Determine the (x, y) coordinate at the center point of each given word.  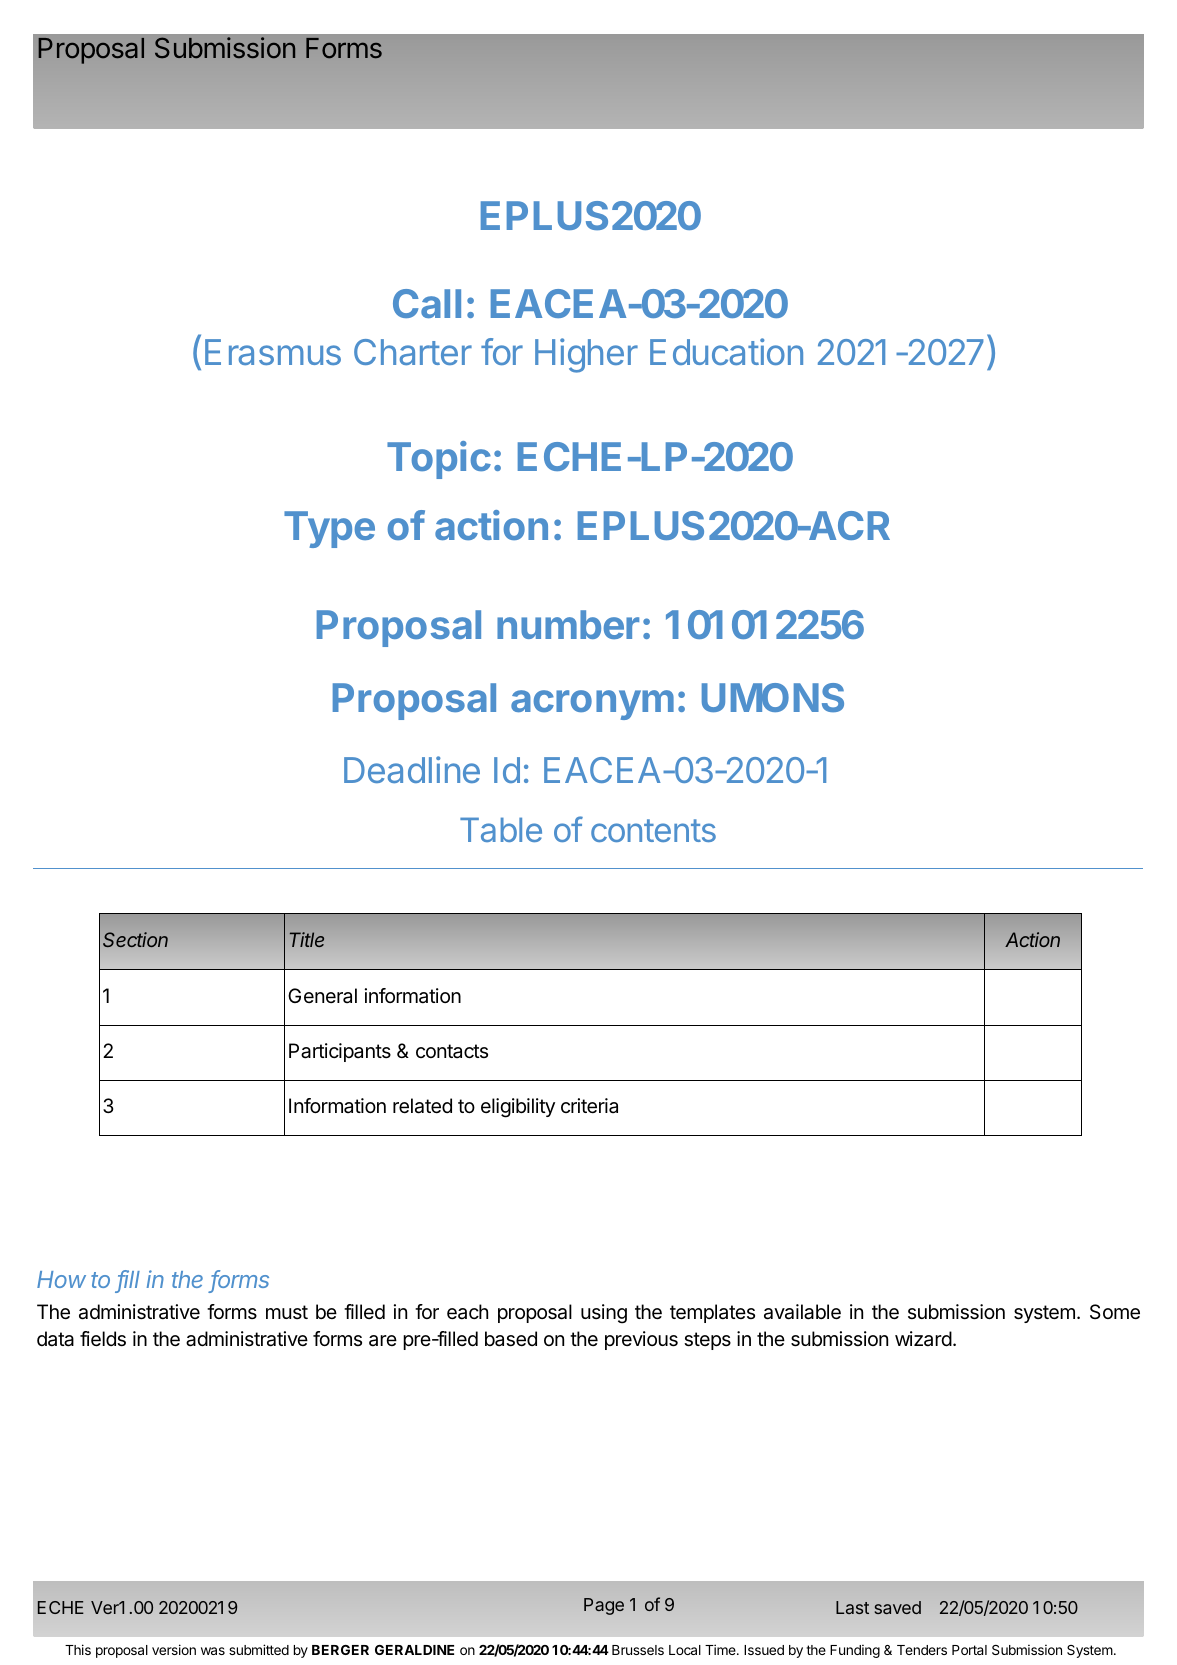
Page (604, 1606)
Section (135, 939)
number (568, 624)
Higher (586, 355)
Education (726, 351)
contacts (452, 1051)
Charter (413, 352)
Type (329, 529)
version (174, 1649)
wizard (923, 1339)
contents (653, 830)
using (604, 1314)
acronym (592, 705)
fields (103, 1339)
